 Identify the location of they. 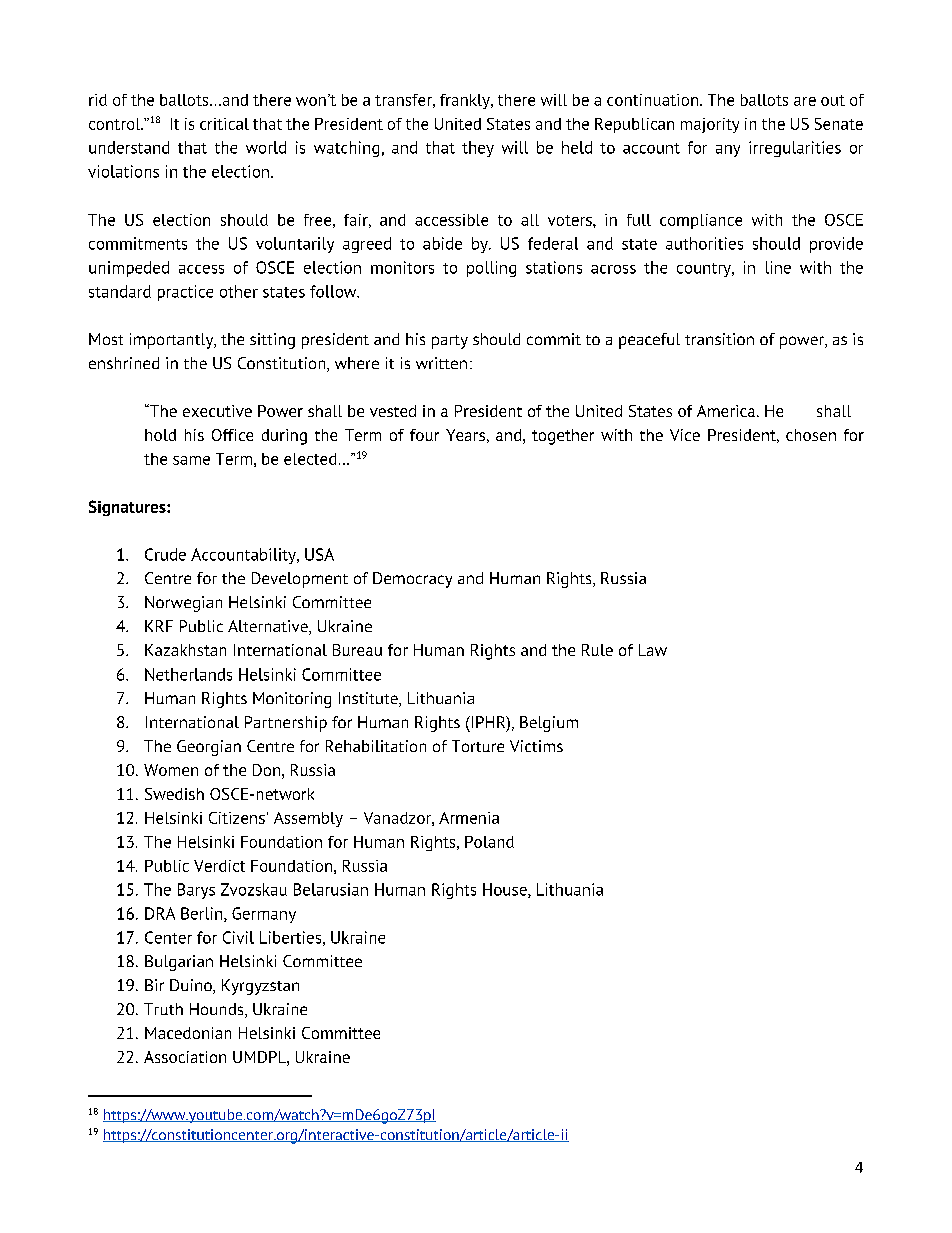
(478, 149).
